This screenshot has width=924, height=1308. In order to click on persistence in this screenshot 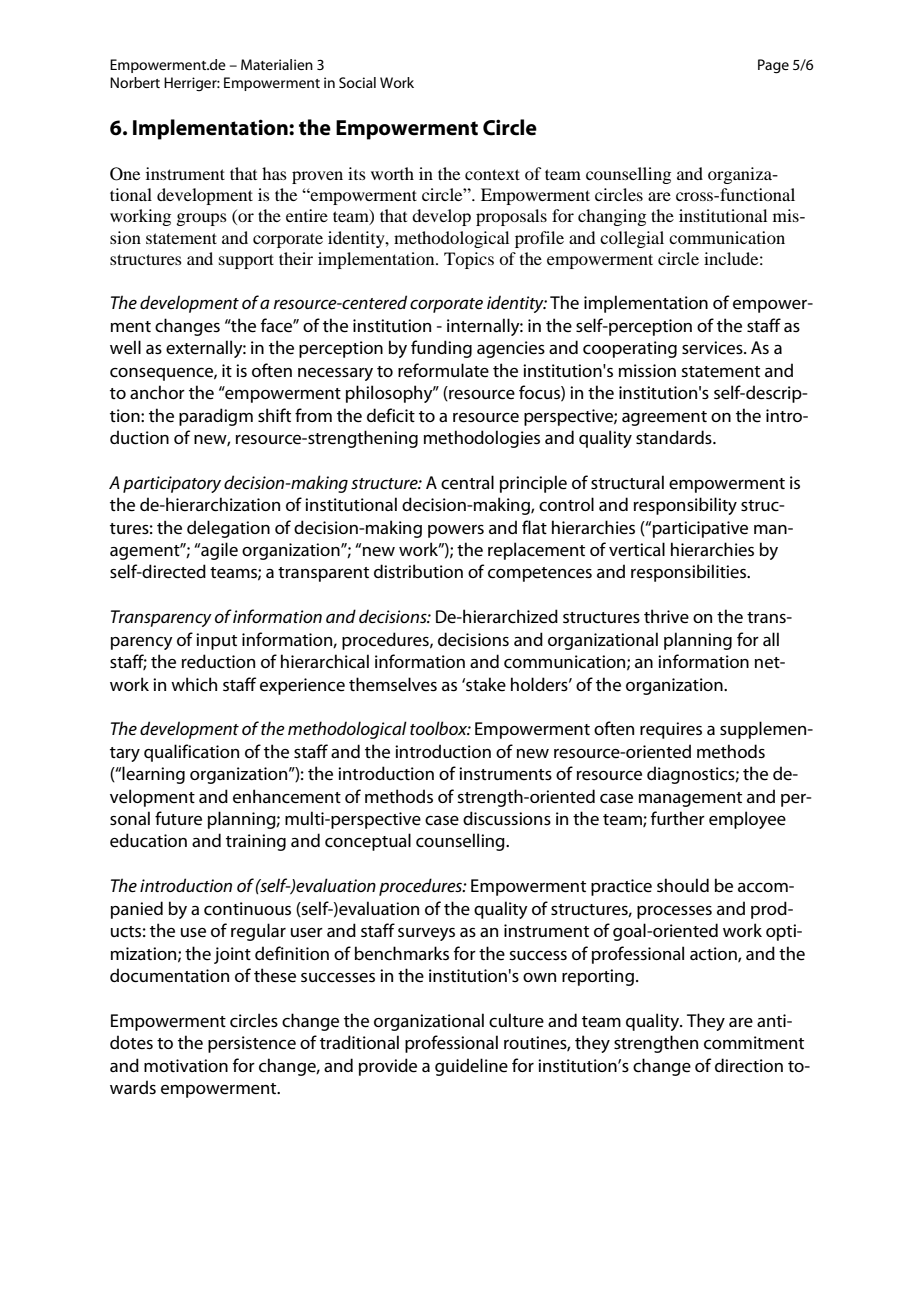, I will do `click(252, 1044)`.
